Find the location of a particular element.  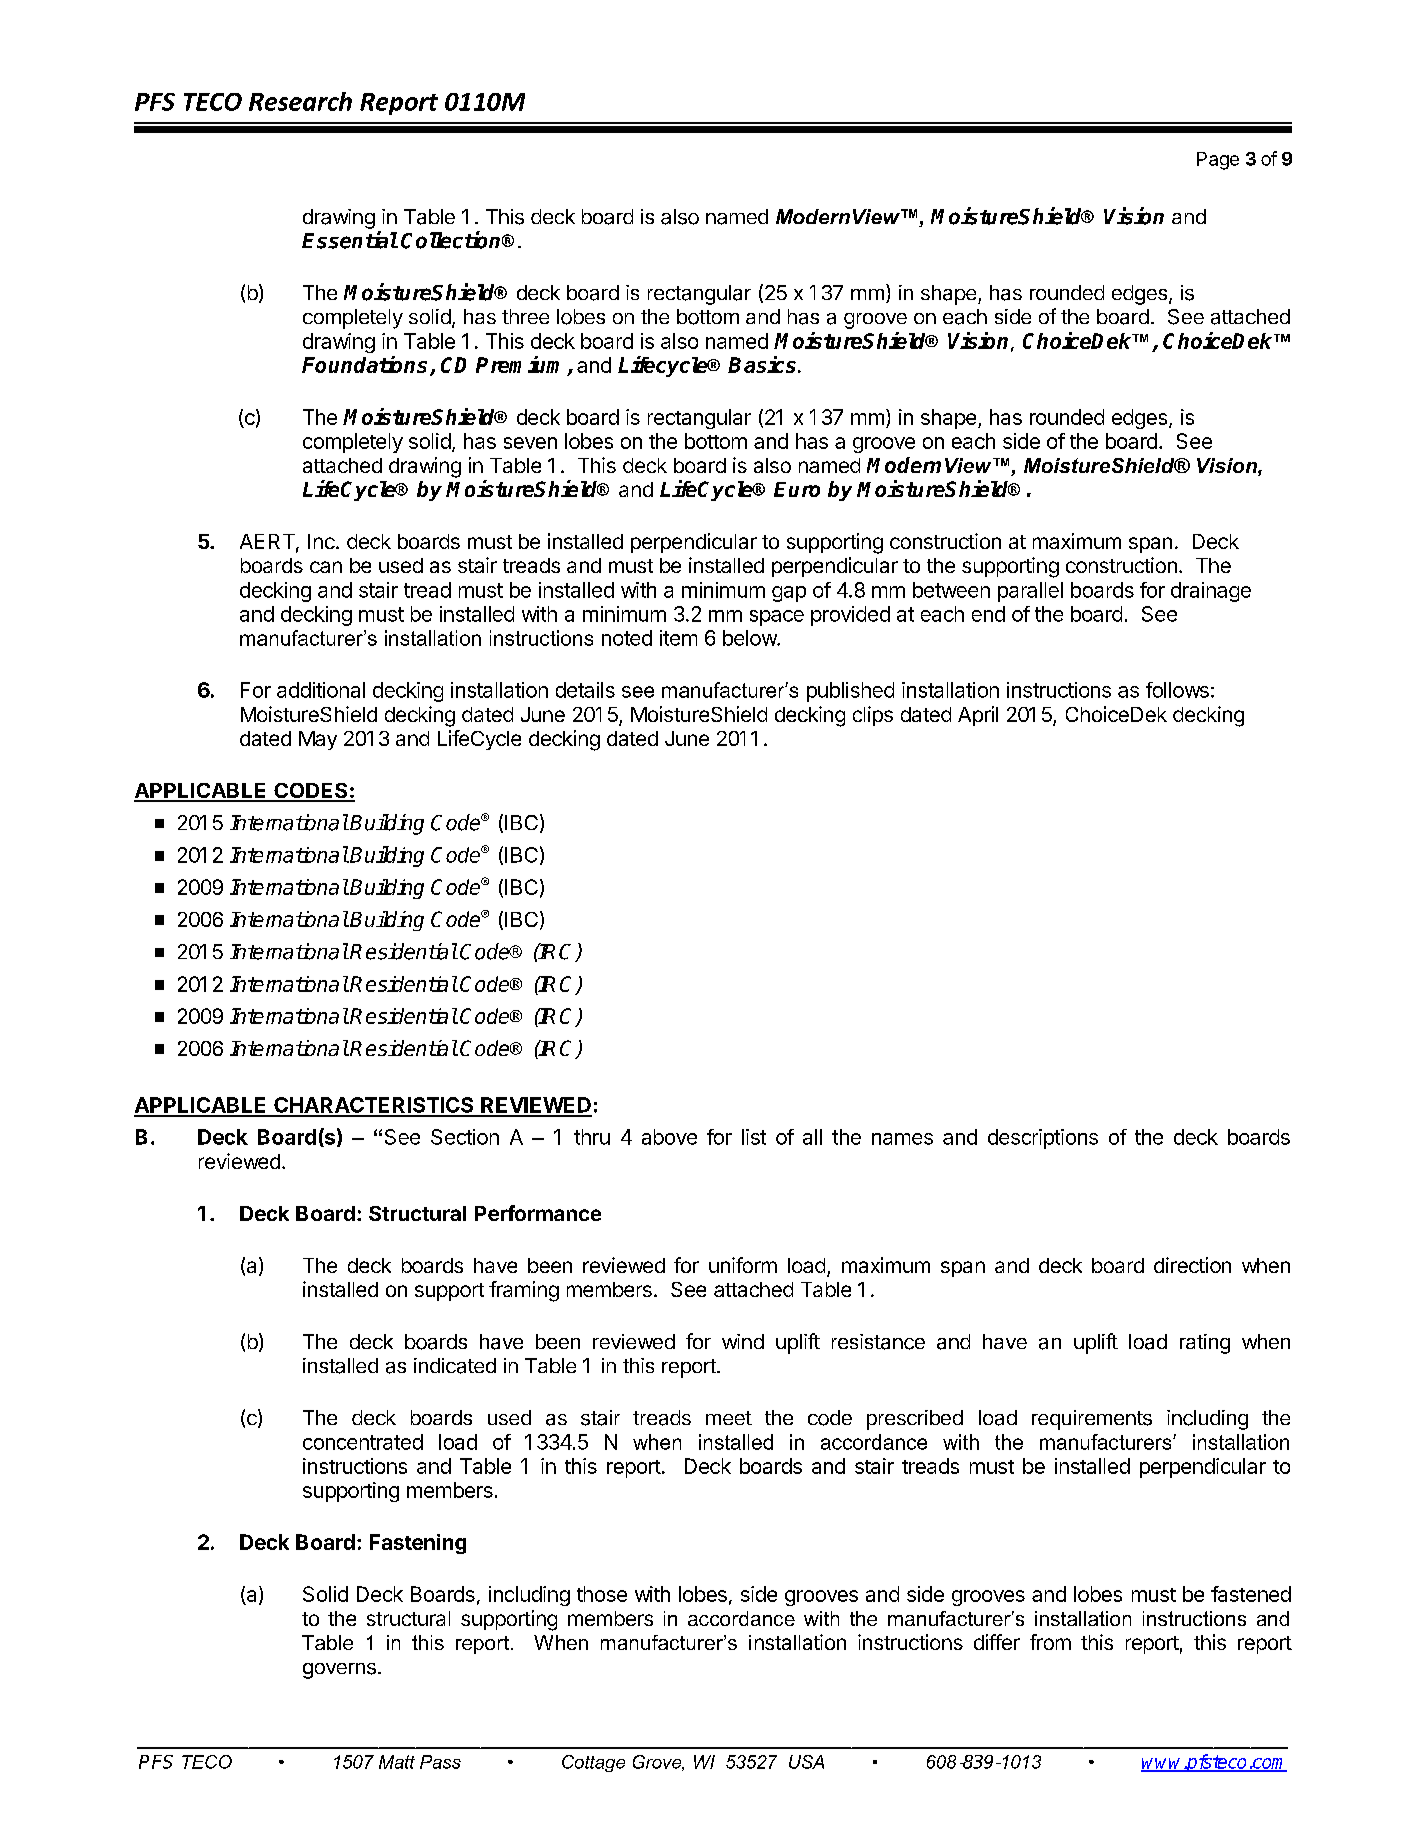

May is located at coordinates (318, 740).
